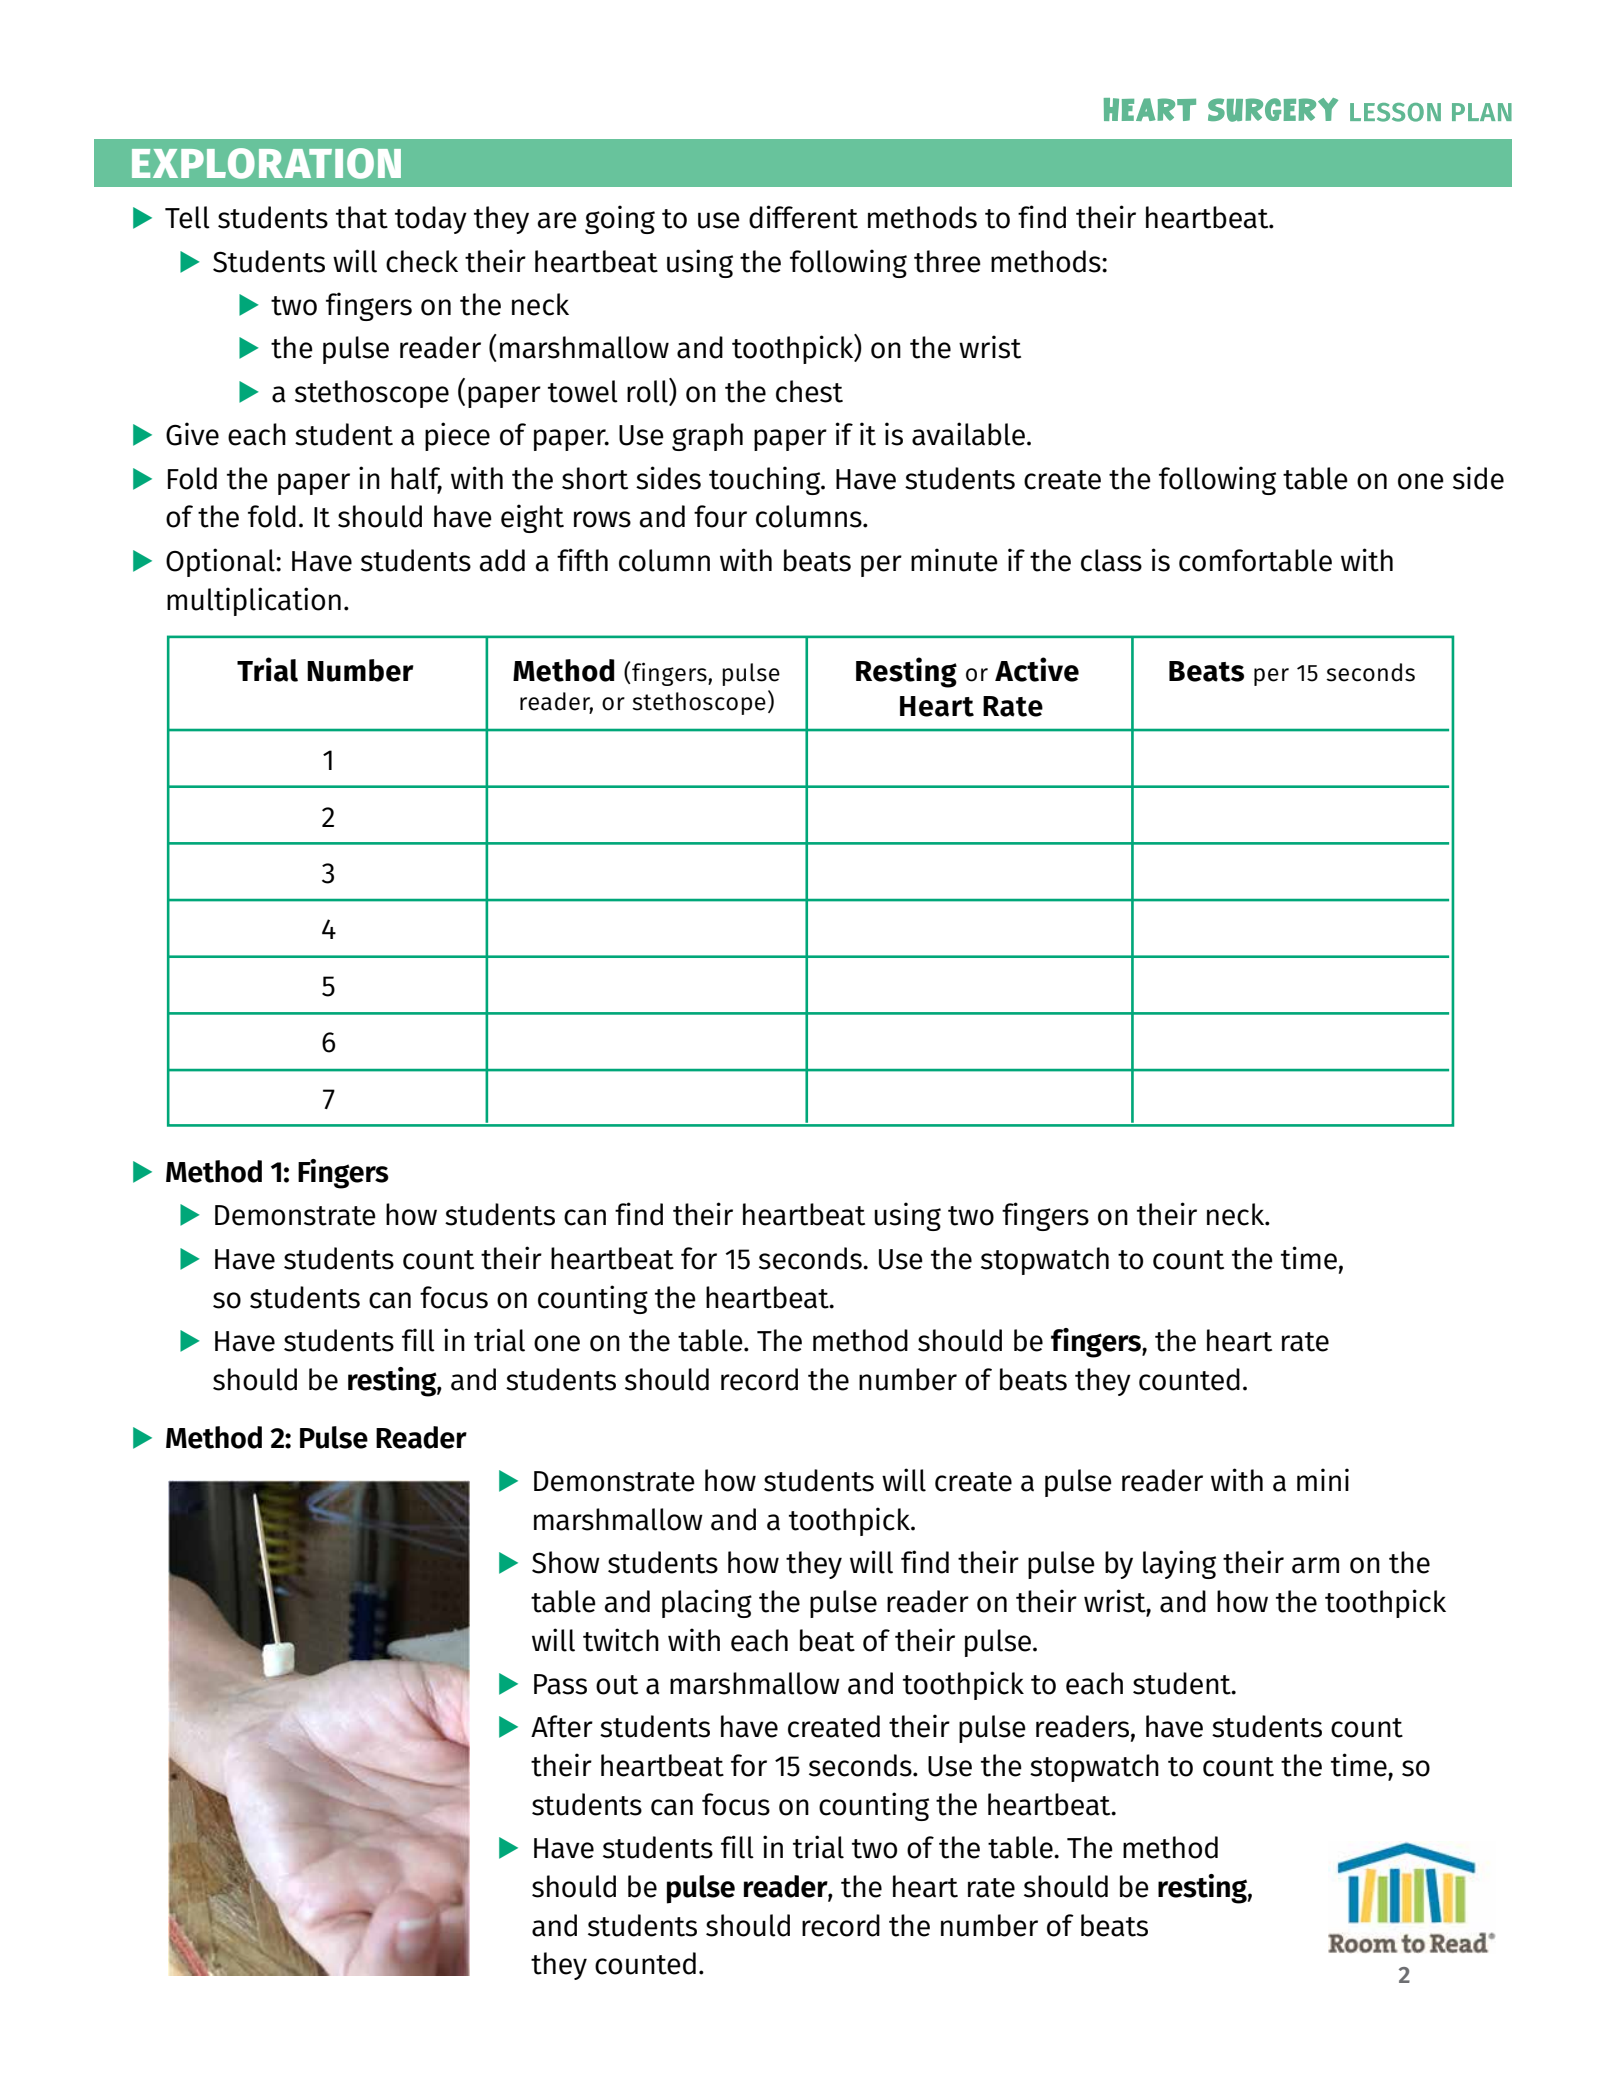  I want to click on placing, so click(707, 1603).
